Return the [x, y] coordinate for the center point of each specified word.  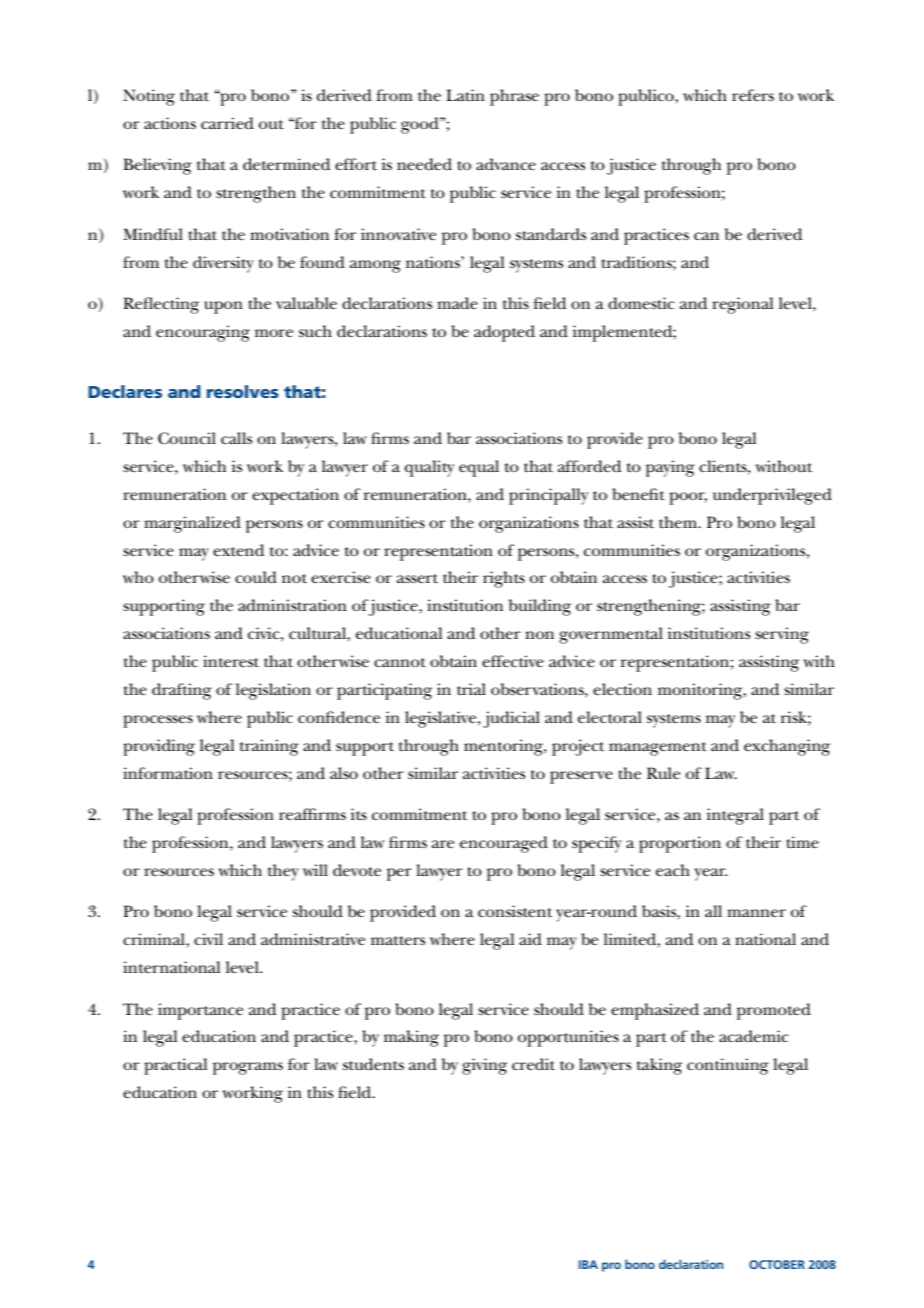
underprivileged [772, 496]
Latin [465, 95]
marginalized [192, 524]
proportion [680, 844]
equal [479, 468]
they [283, 872]
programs [248, 1068]
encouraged [504, 844]
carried [227, 123]
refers [753, 95]
